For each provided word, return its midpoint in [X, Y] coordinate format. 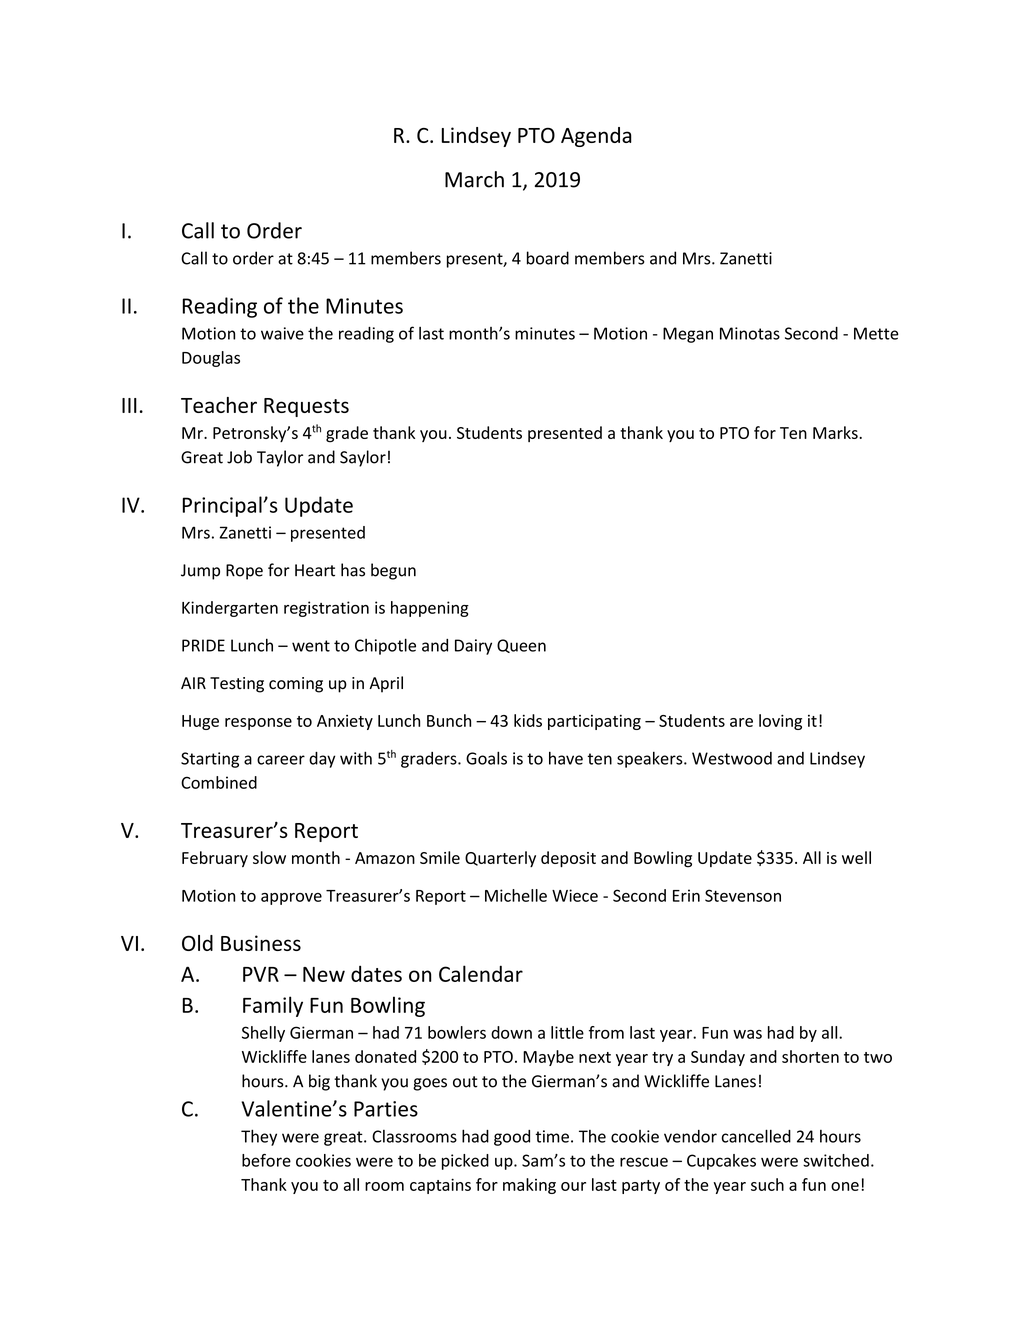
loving [780, 722]
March [474, 179]
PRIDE [203, 645]
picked [465, 1162]
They [259, 1137]
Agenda [596, 137]
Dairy [473, 647]
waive [282, 333]
